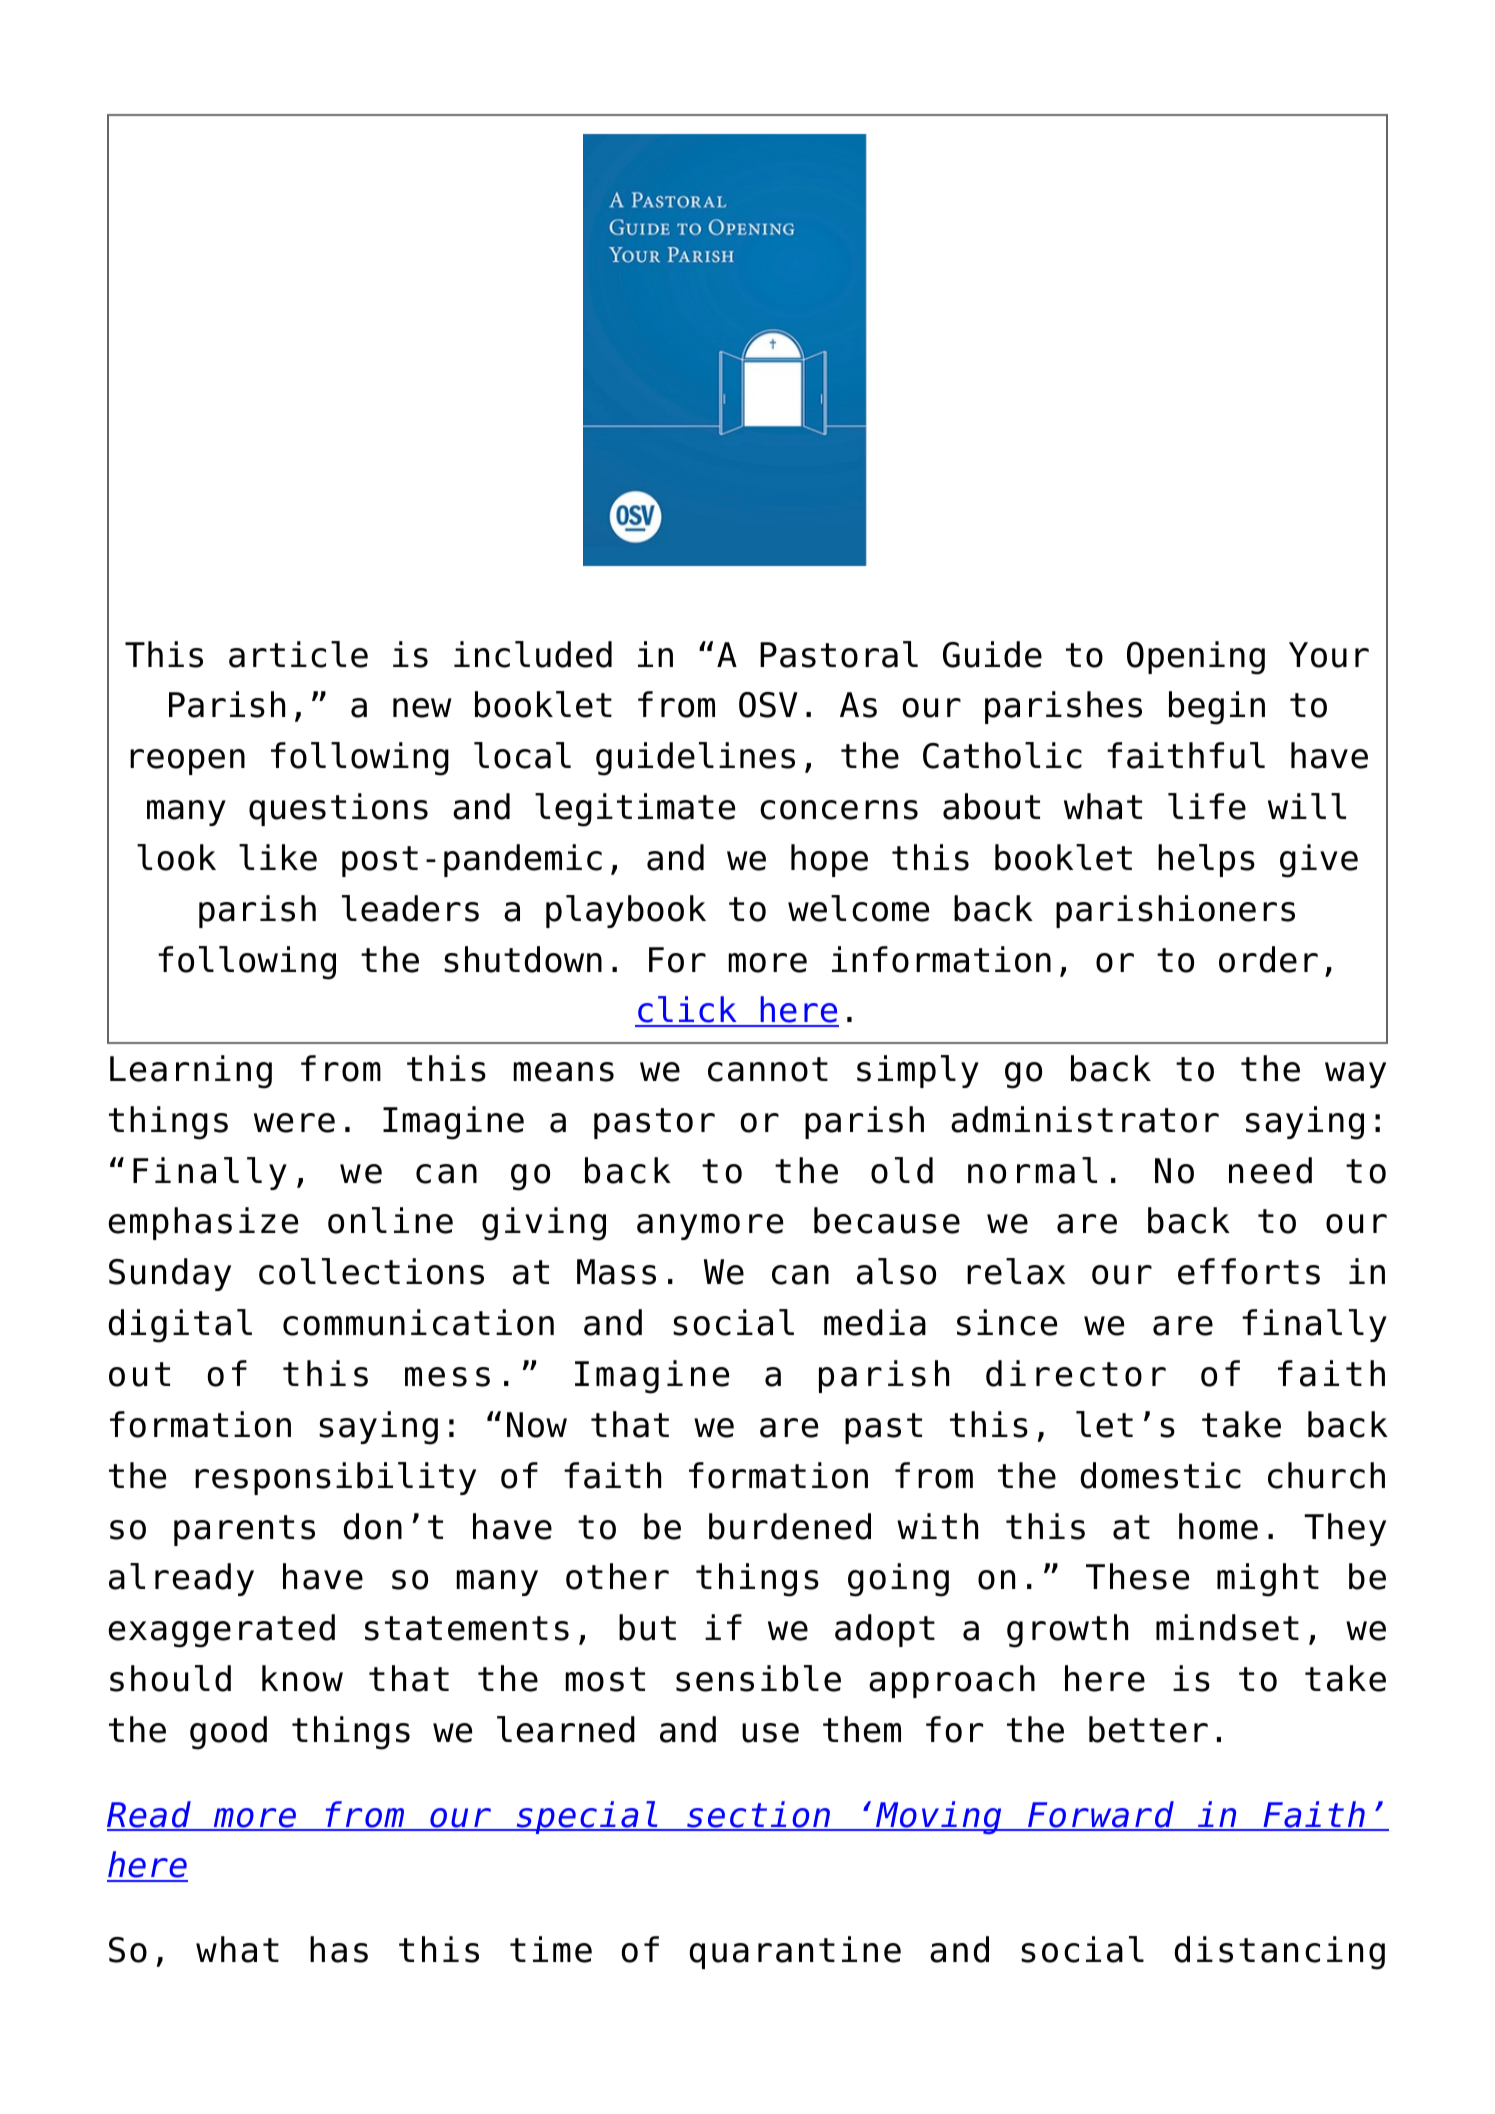 This document has height=2114, width=1495. I want to click on begin, so click(1217, 708).
